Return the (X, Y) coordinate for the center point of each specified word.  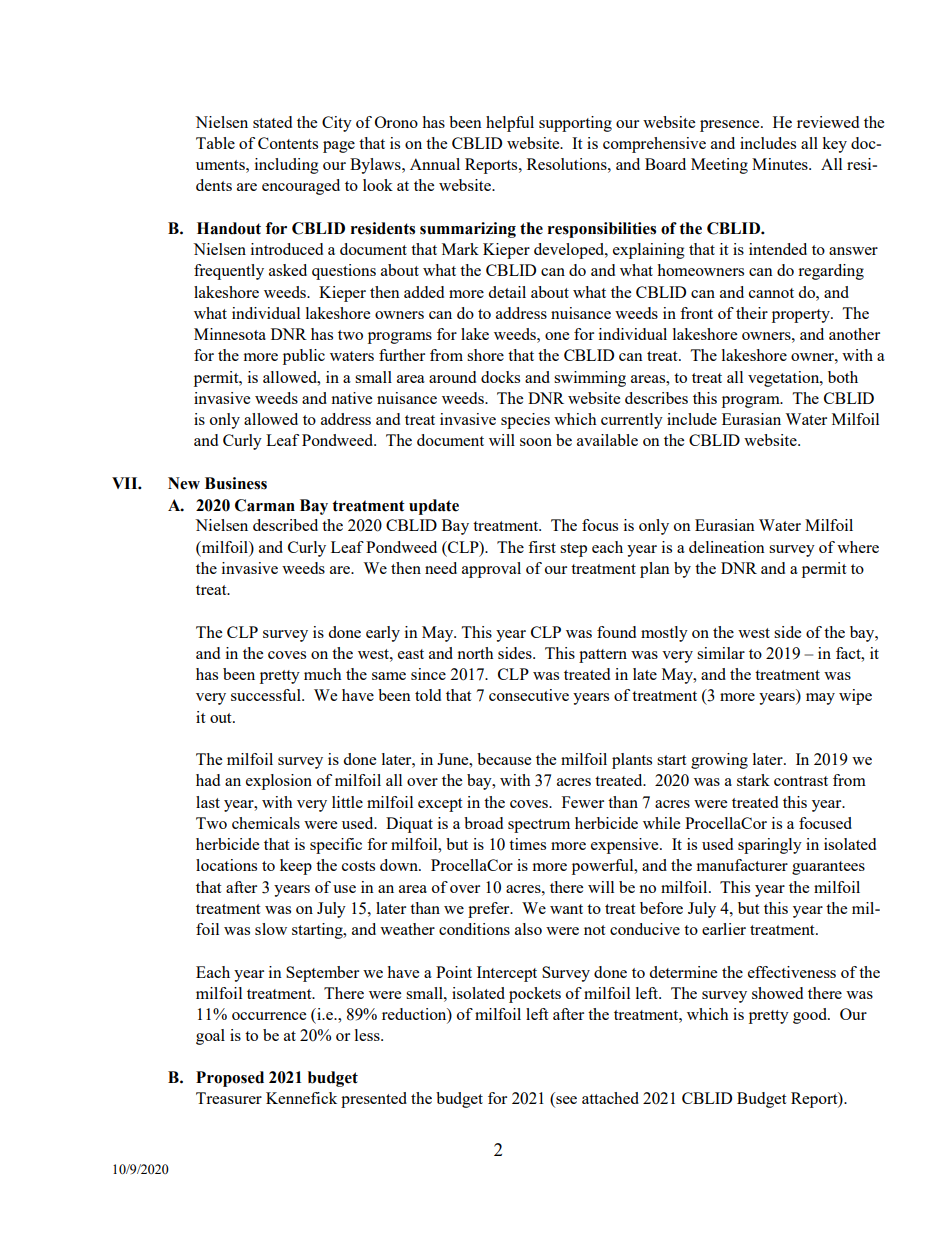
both (843, 377)
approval (491, 570)
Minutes (781, 164)
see (566, 1100)
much (323, 674)
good (811, 1016)
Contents (288, 143)
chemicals (266, 823)
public (304, 357)
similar (721, 653)
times (527, 844)
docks (500, 377)
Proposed (230, 1079)
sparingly (770, 846)
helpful (510, 124)
